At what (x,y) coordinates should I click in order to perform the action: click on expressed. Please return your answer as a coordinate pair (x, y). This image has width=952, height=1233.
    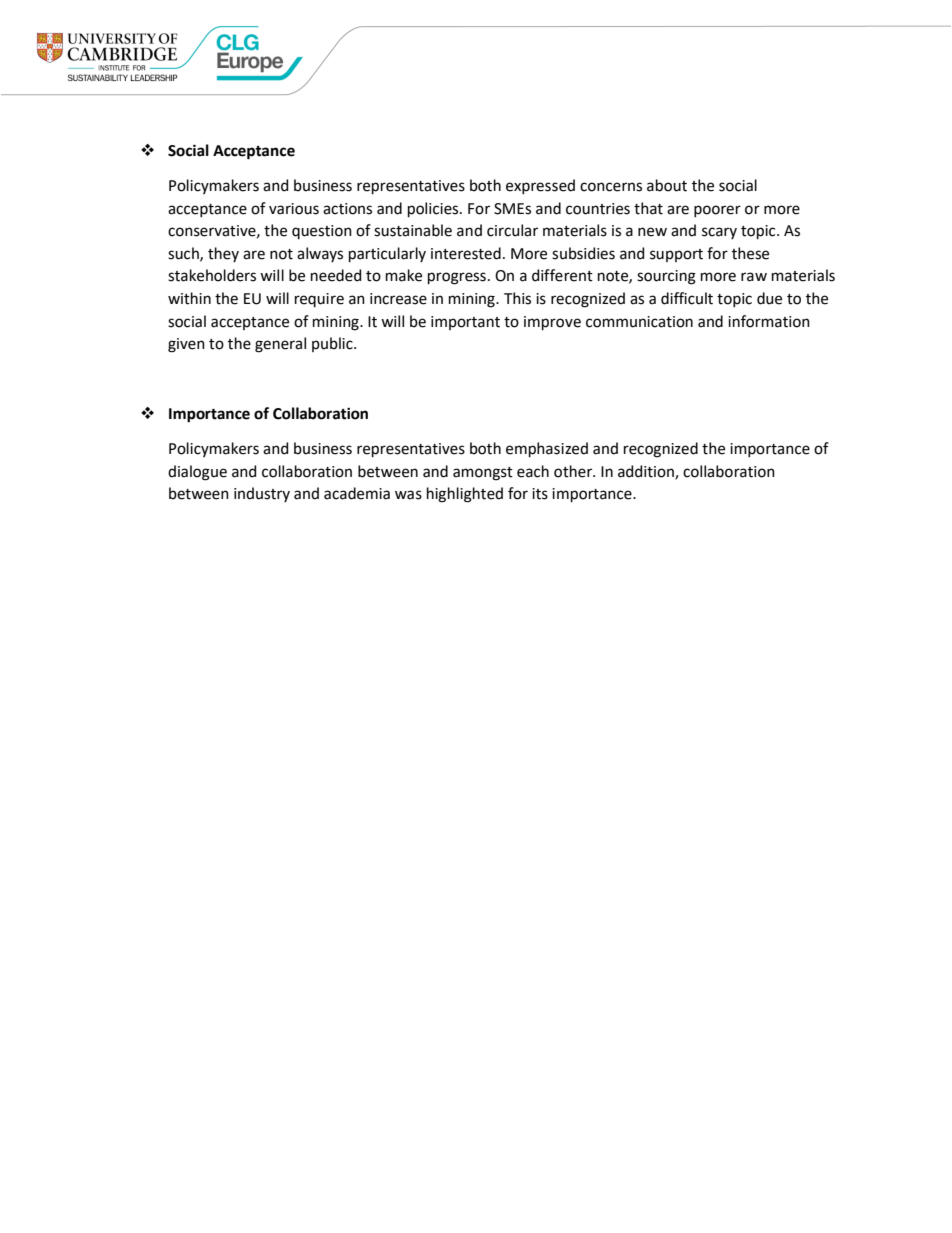
    Looking at the image, I should click on (540, 186).
